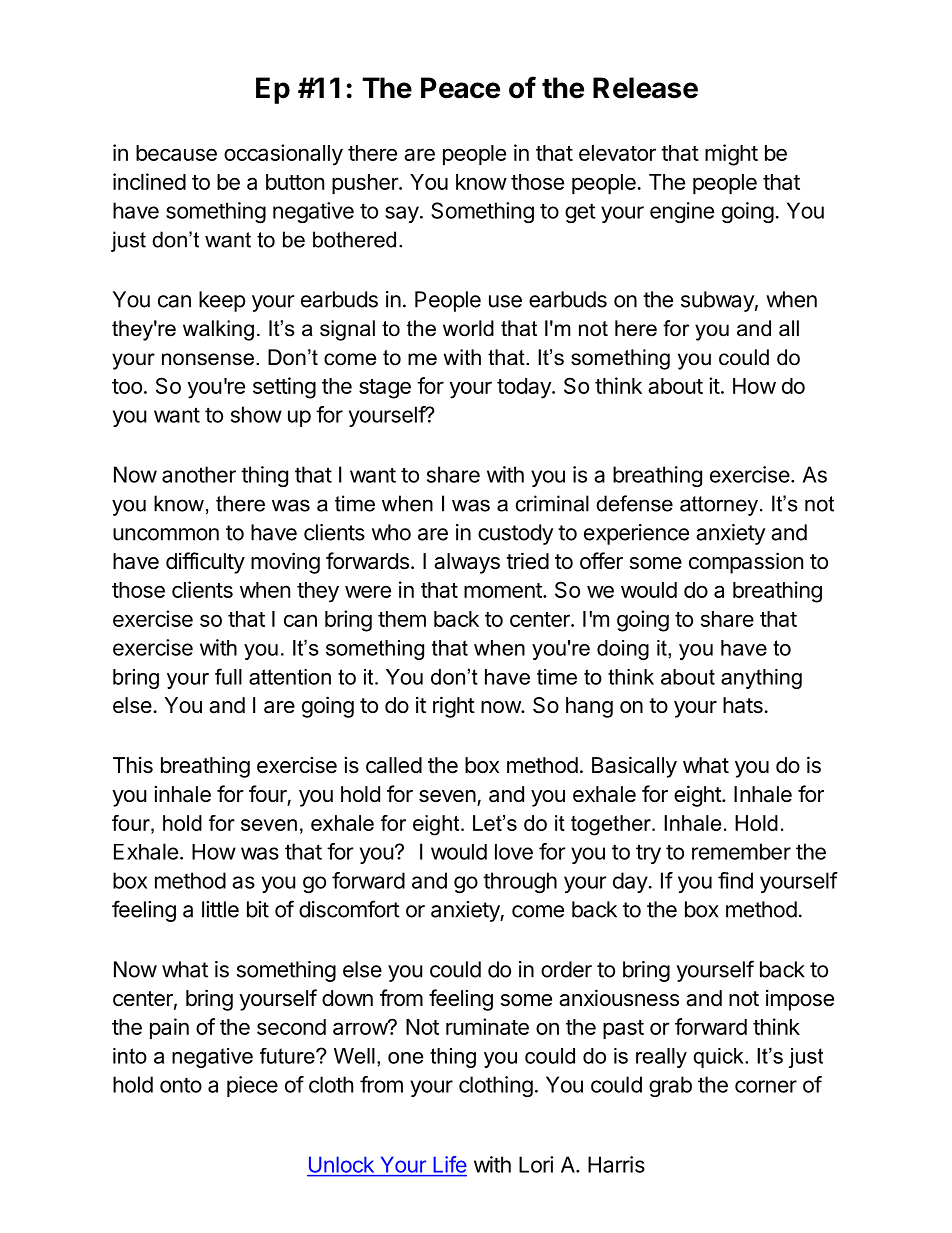  What do you see at coordinates (208, 359) in the screenshot?
I see `nonsense` at bounding box center [208, 359].
